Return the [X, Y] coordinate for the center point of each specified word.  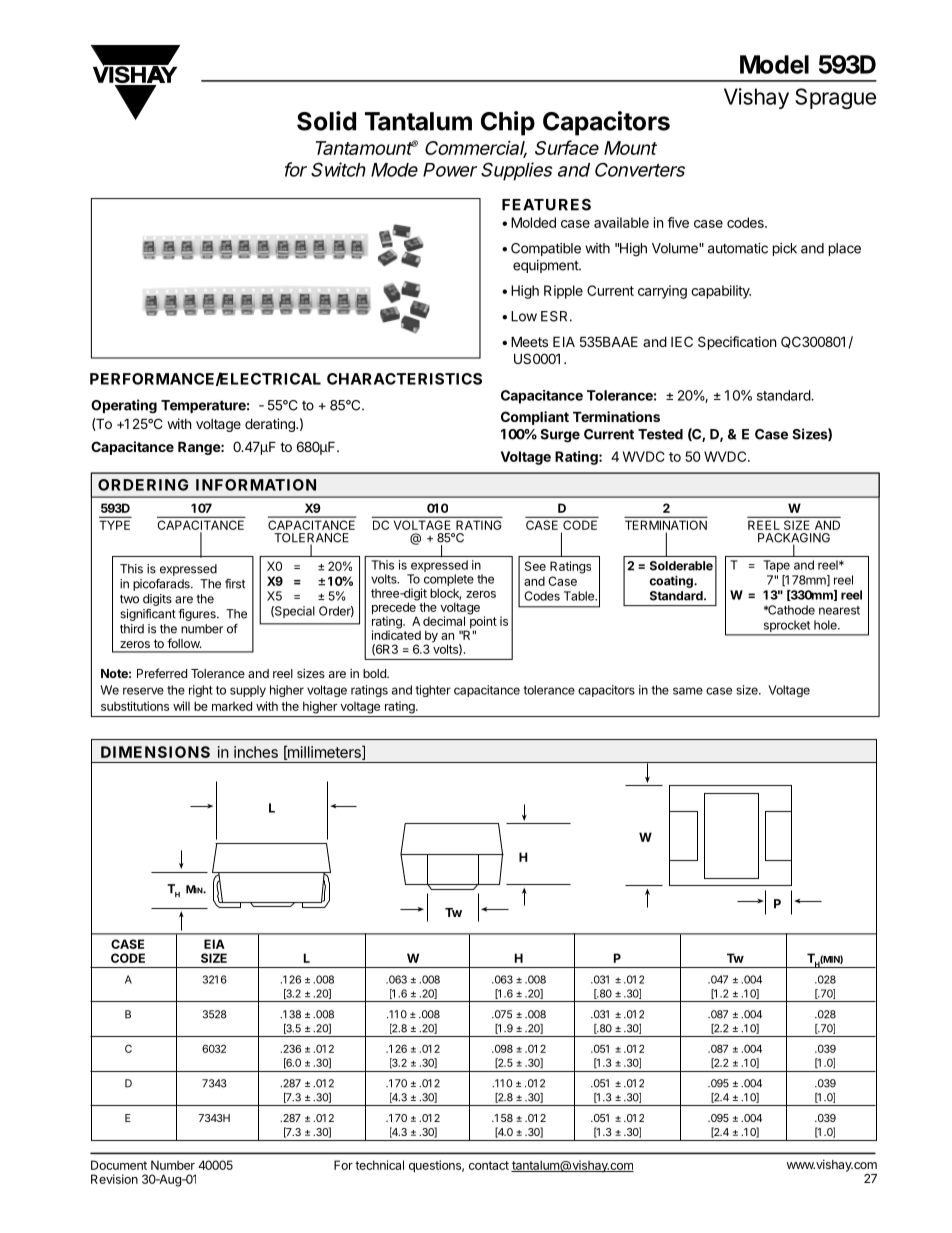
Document [119, 1165]
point [483, 622]
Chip [508, 123]
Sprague [835, 98]
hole [826, 625]
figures [198, 615]
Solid [326, 121]
